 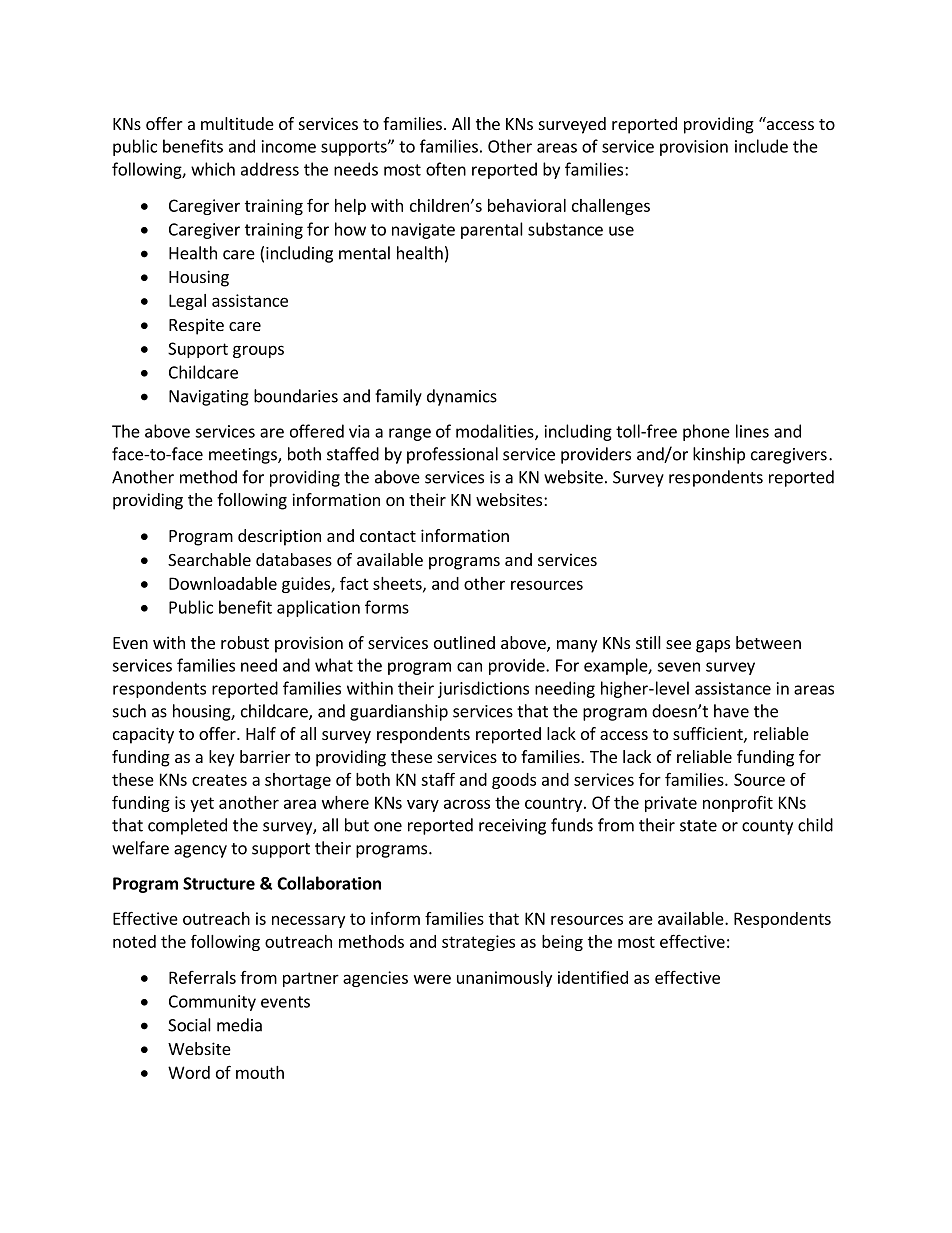 I want to click on include, so click(x=761, y=146).
